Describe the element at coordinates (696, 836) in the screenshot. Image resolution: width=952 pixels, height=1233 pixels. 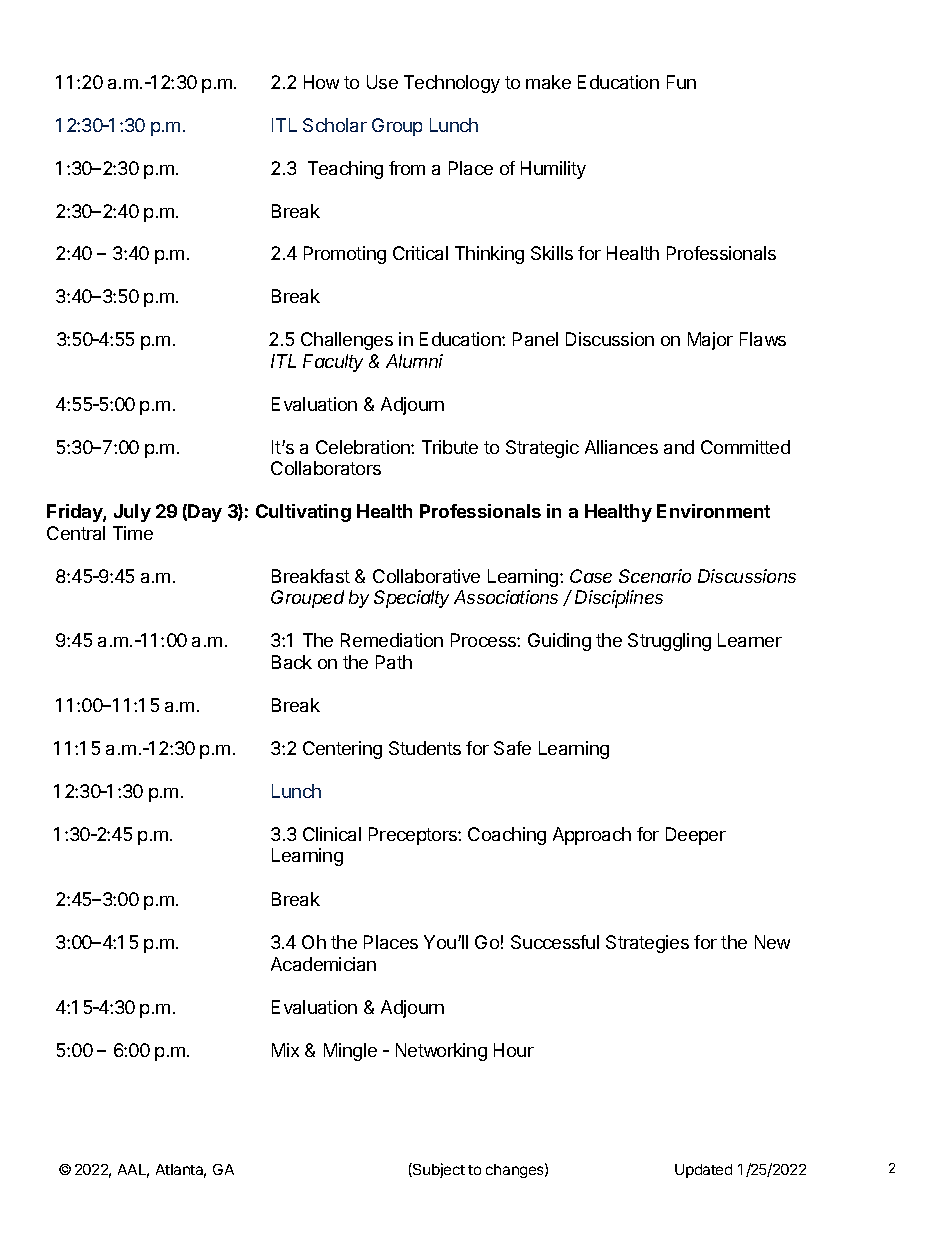
I see `Deeper` at that location.
